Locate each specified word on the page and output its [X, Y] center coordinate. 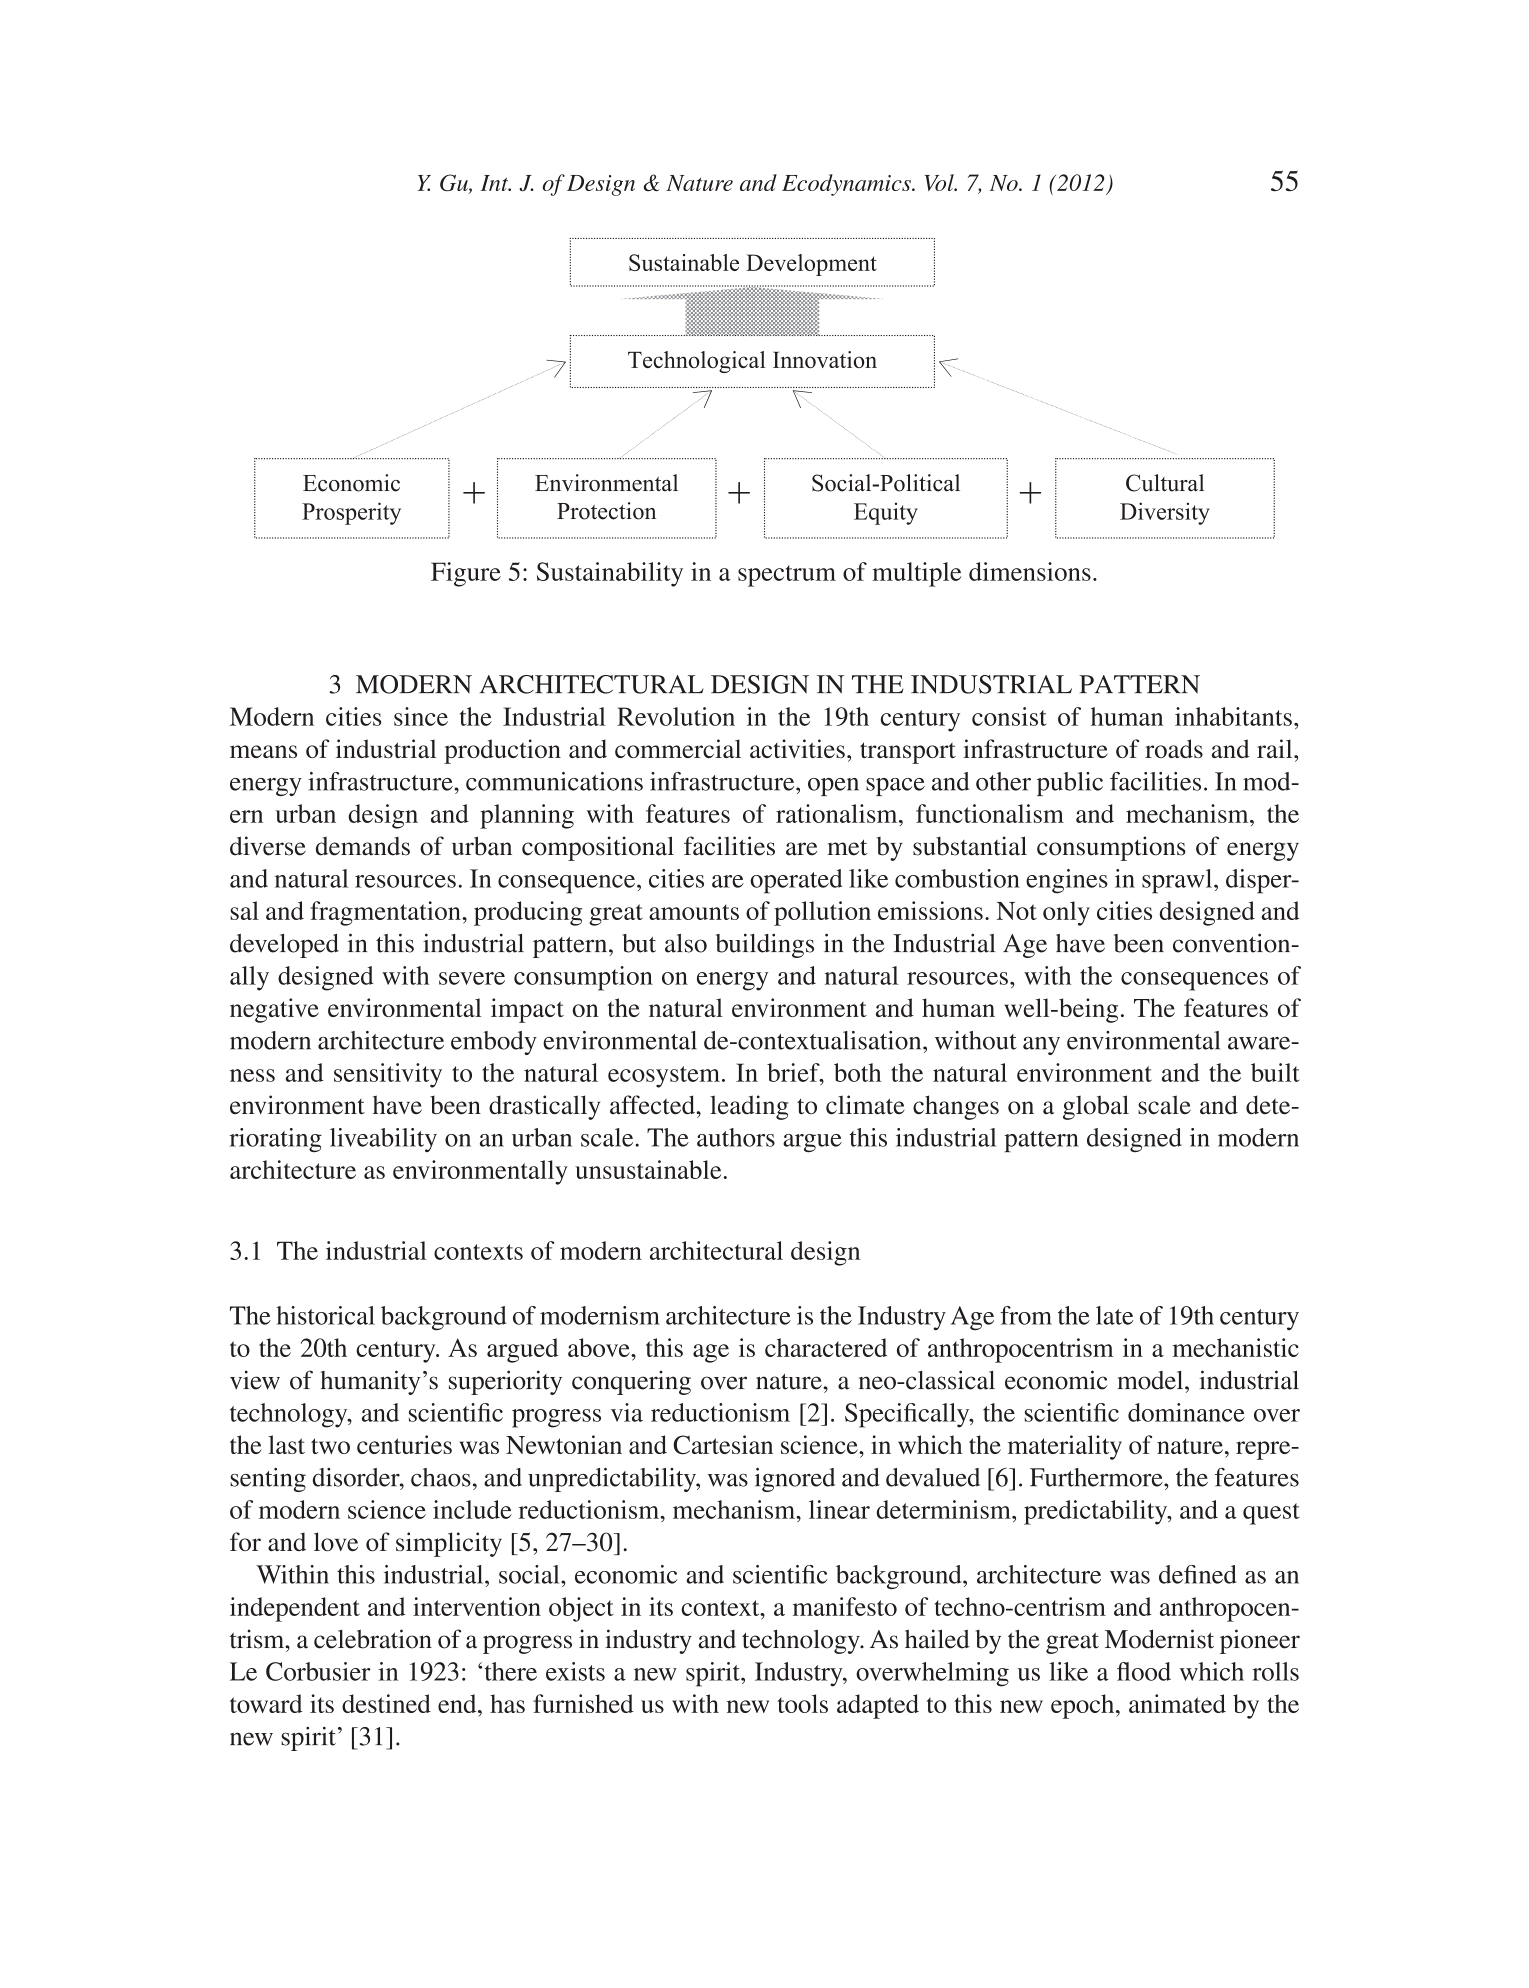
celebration [373, 1639]
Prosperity [351, 513]
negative [274, 1010]
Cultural [1165, 483]
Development [811, 265]
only [1066, 913]
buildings [765, 945]
